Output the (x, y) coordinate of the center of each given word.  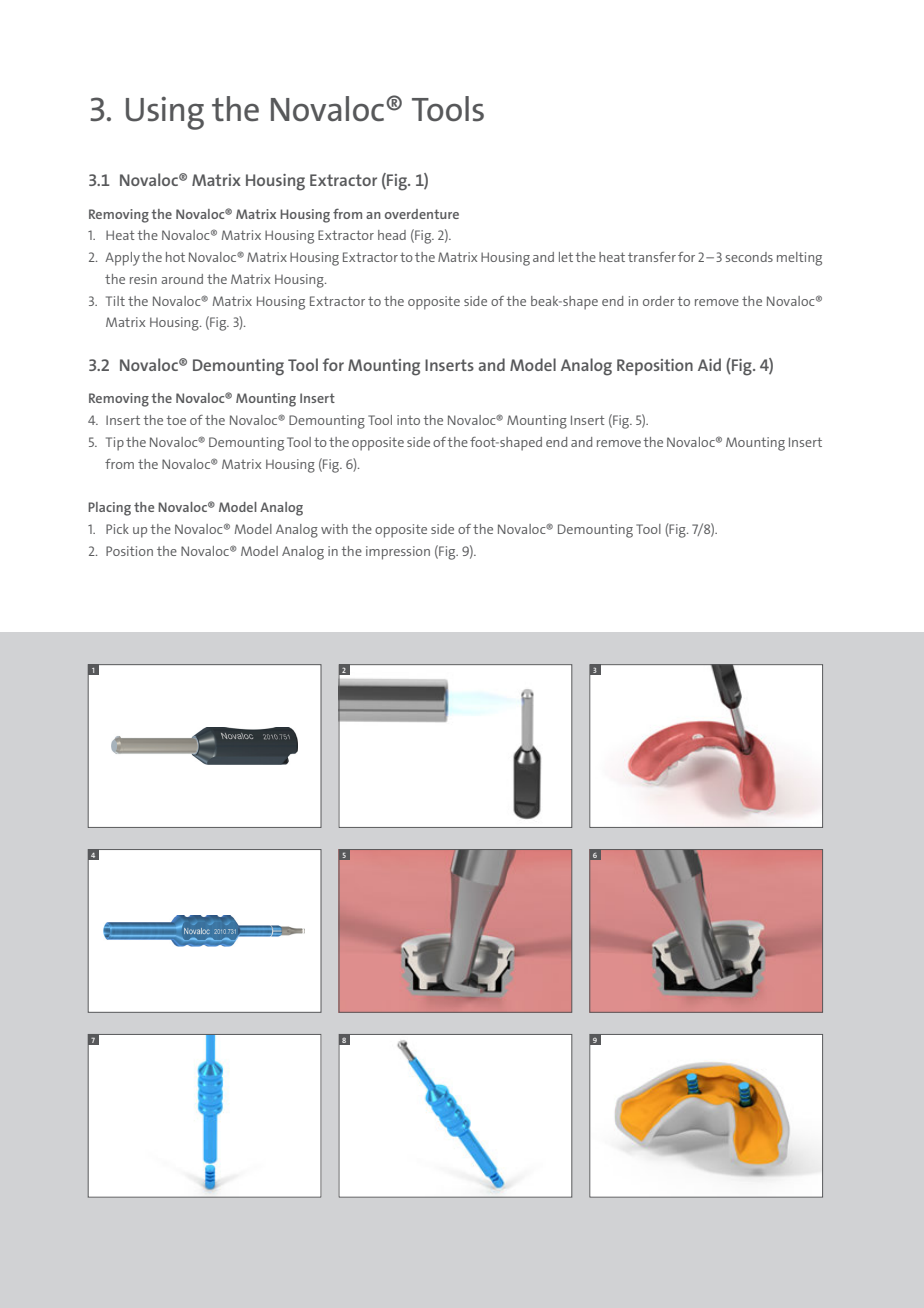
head (392, 235)
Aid (709, 364)
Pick (117, 529)
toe (176, 420)
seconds (749, 257)
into (408, 420)
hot (175, 257)
